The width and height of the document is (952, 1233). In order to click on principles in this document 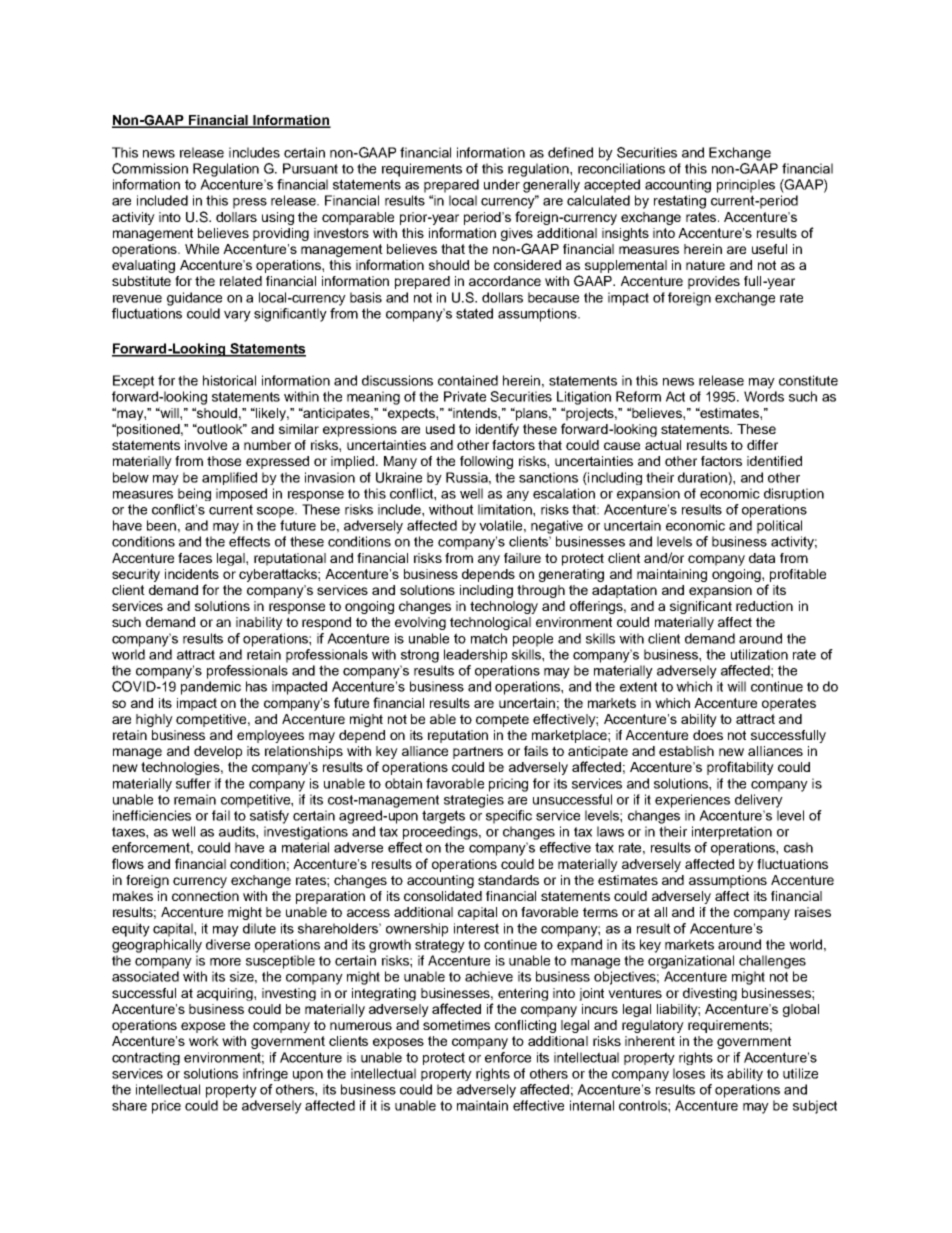, I will do `click(746, 186)`.
